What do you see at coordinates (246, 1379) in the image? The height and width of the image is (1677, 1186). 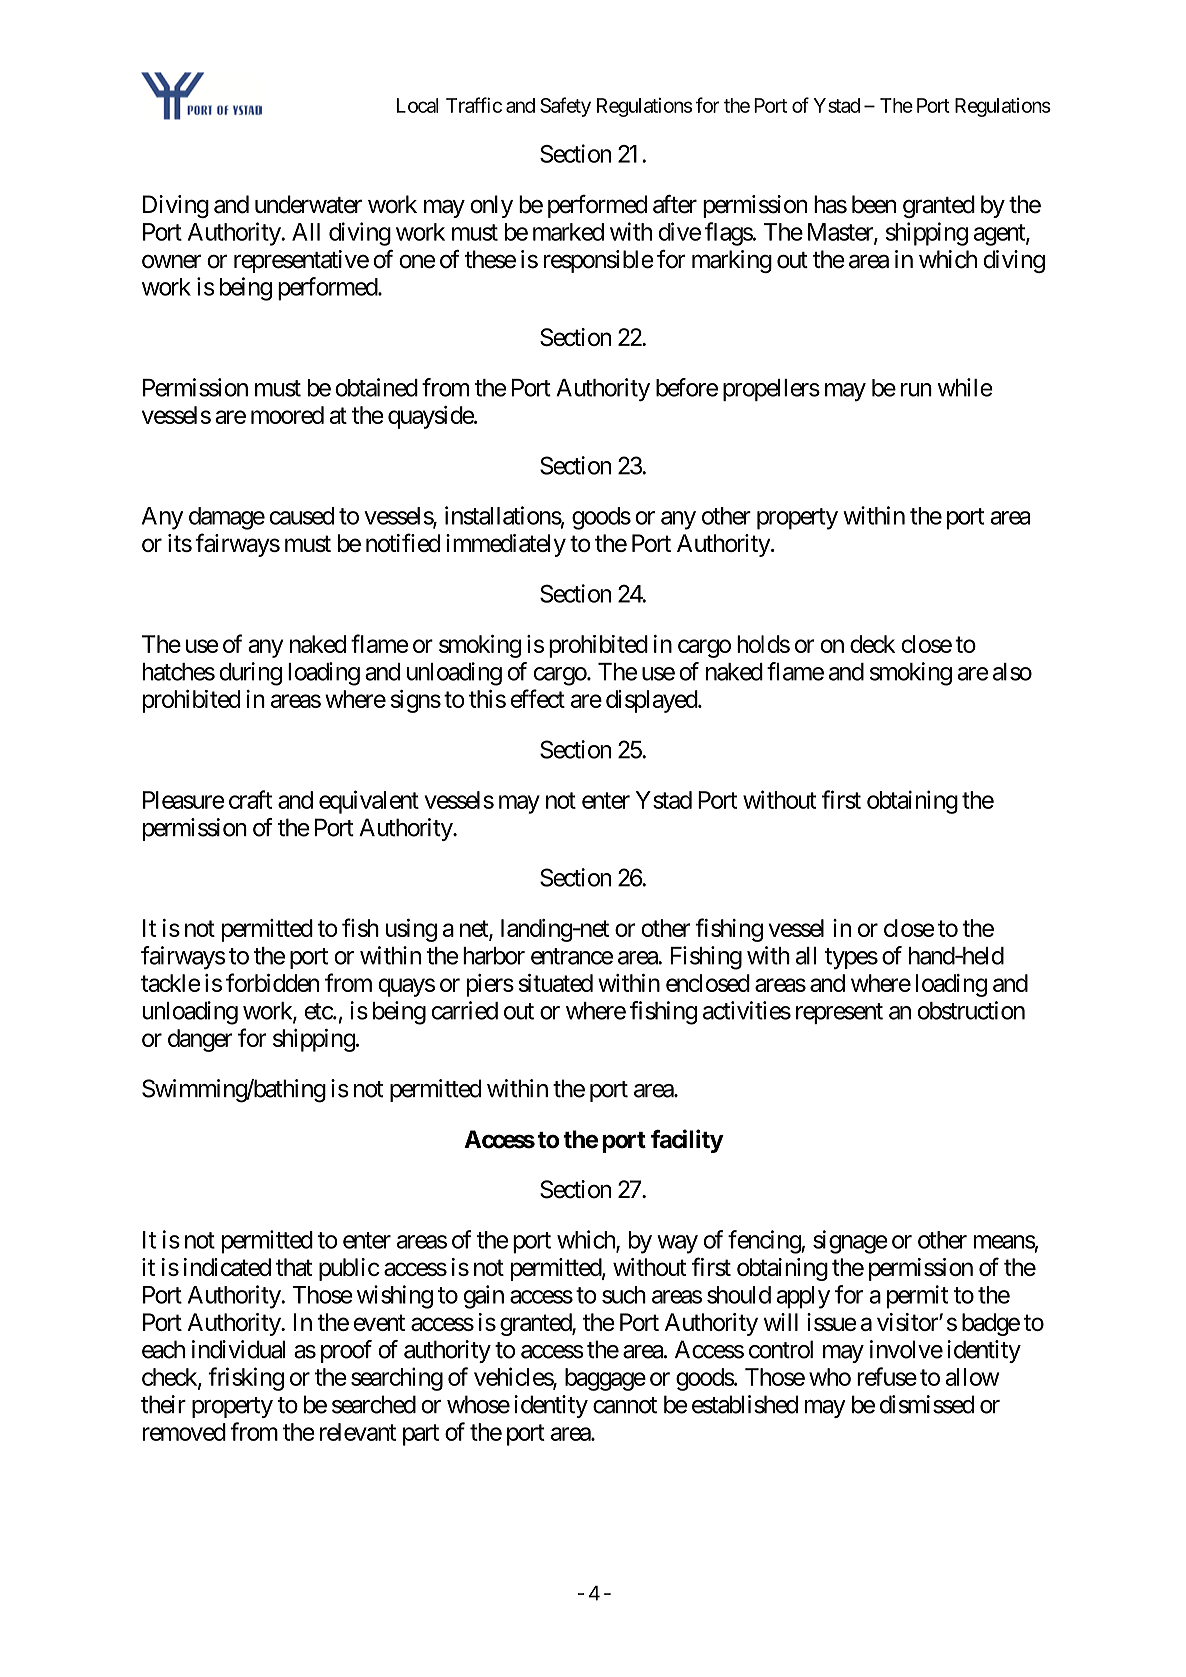 I see `frisking` at bounding box center [246, 1379].
